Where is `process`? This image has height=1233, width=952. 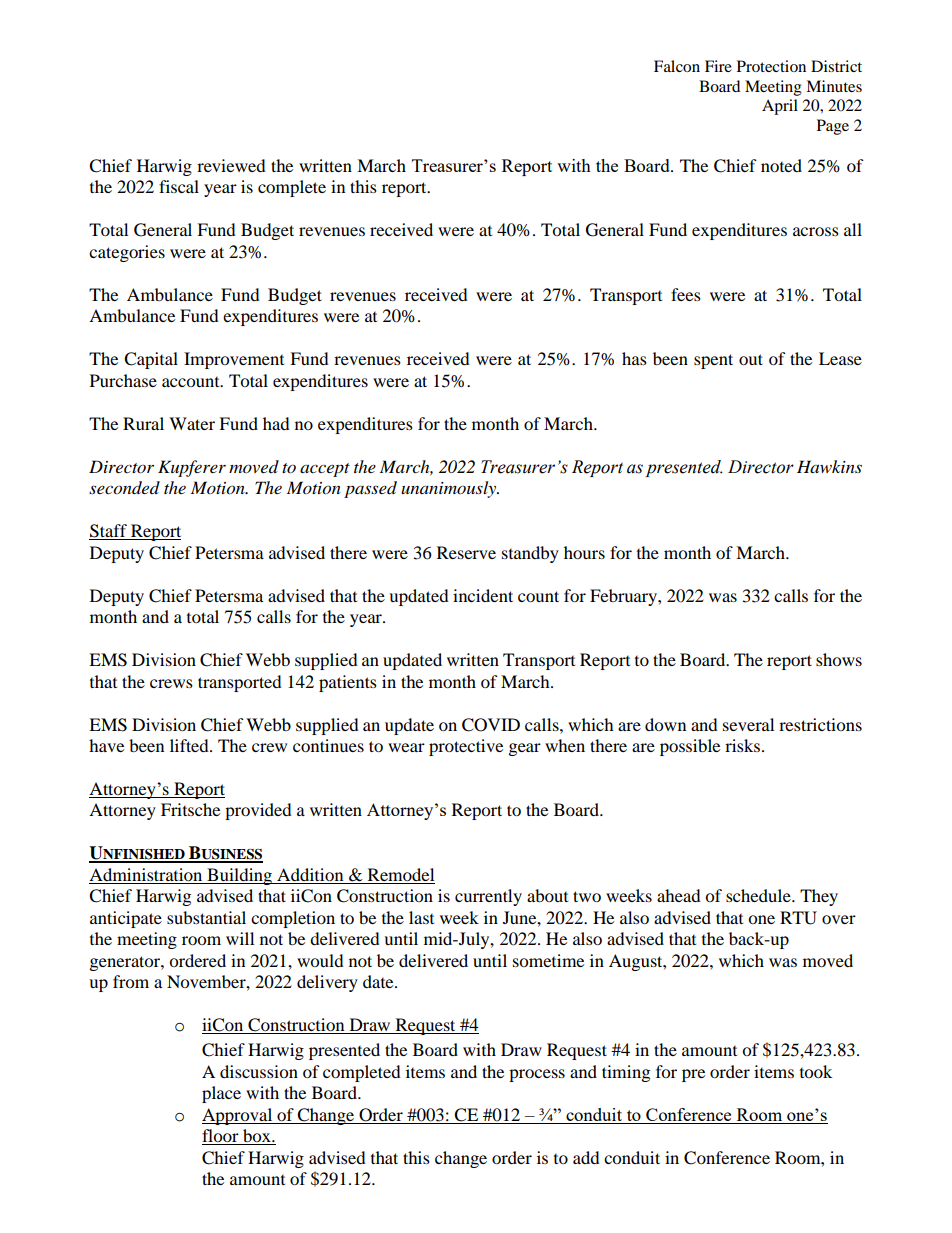 process is located at coordinates (537, 1075).
